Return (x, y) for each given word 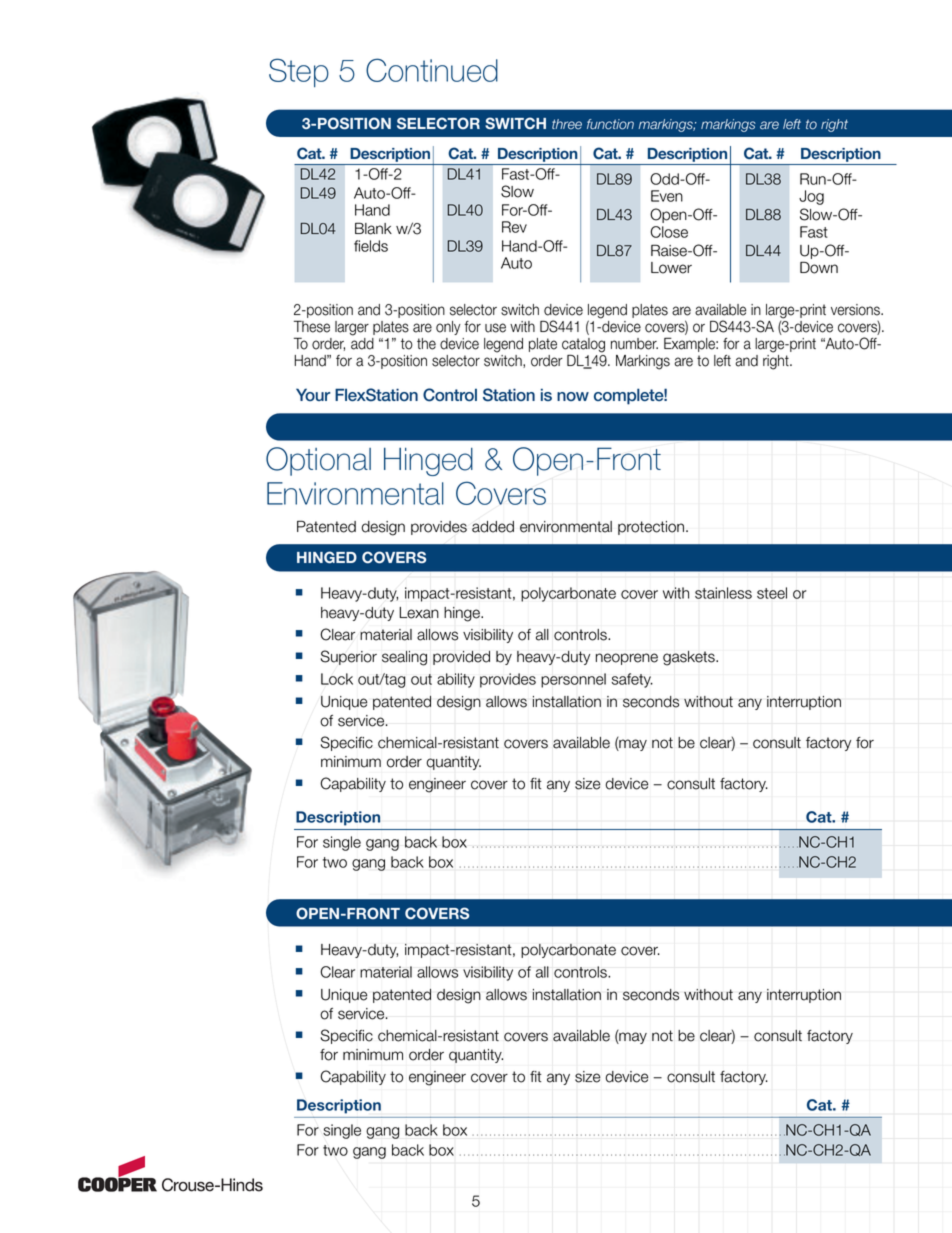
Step (299, 72)
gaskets (690, 658)
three (567, 124)
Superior (349, 657)
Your (313, 394)
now (573, 396)
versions (856, 310)
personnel (573, 680)
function (610, 124)
